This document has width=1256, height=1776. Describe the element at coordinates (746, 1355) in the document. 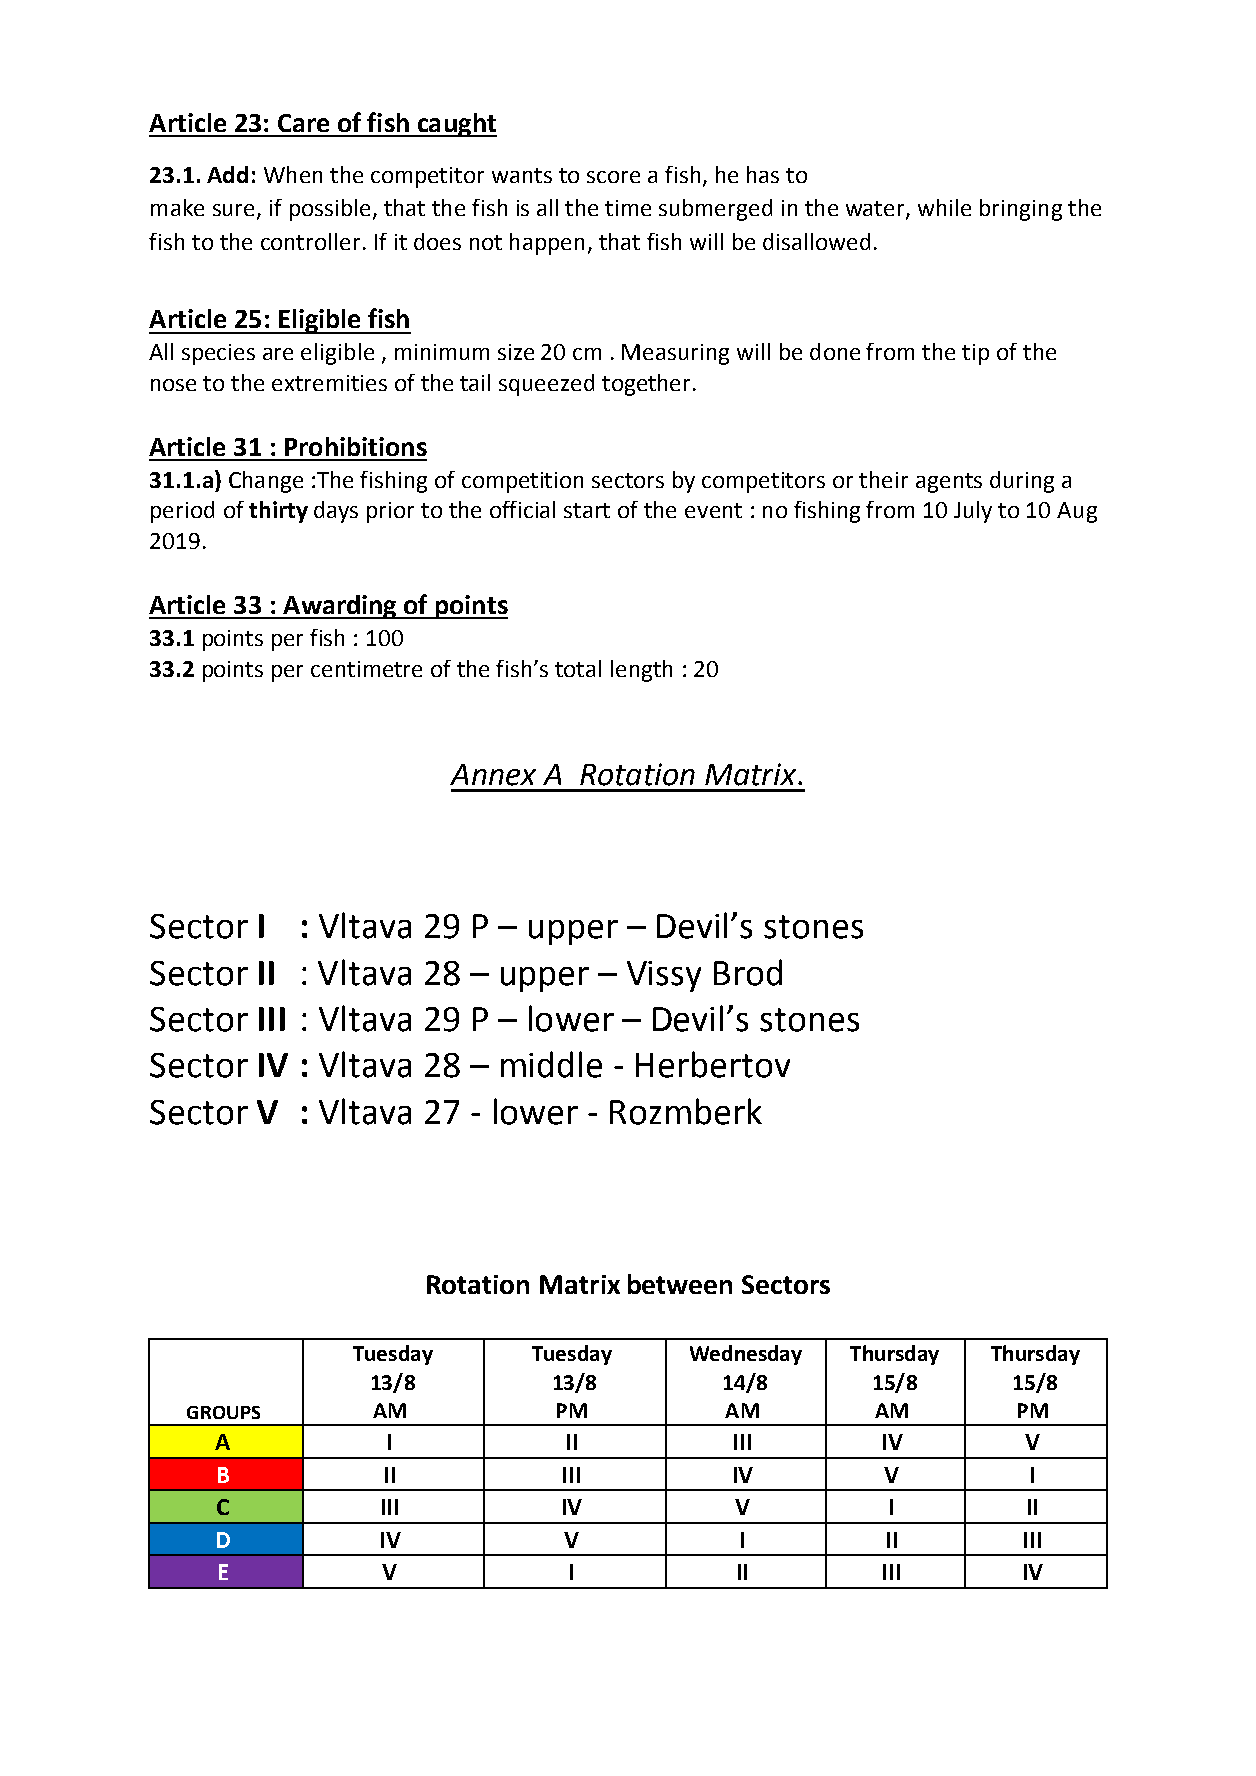

I see `Wednesday` at that location.
